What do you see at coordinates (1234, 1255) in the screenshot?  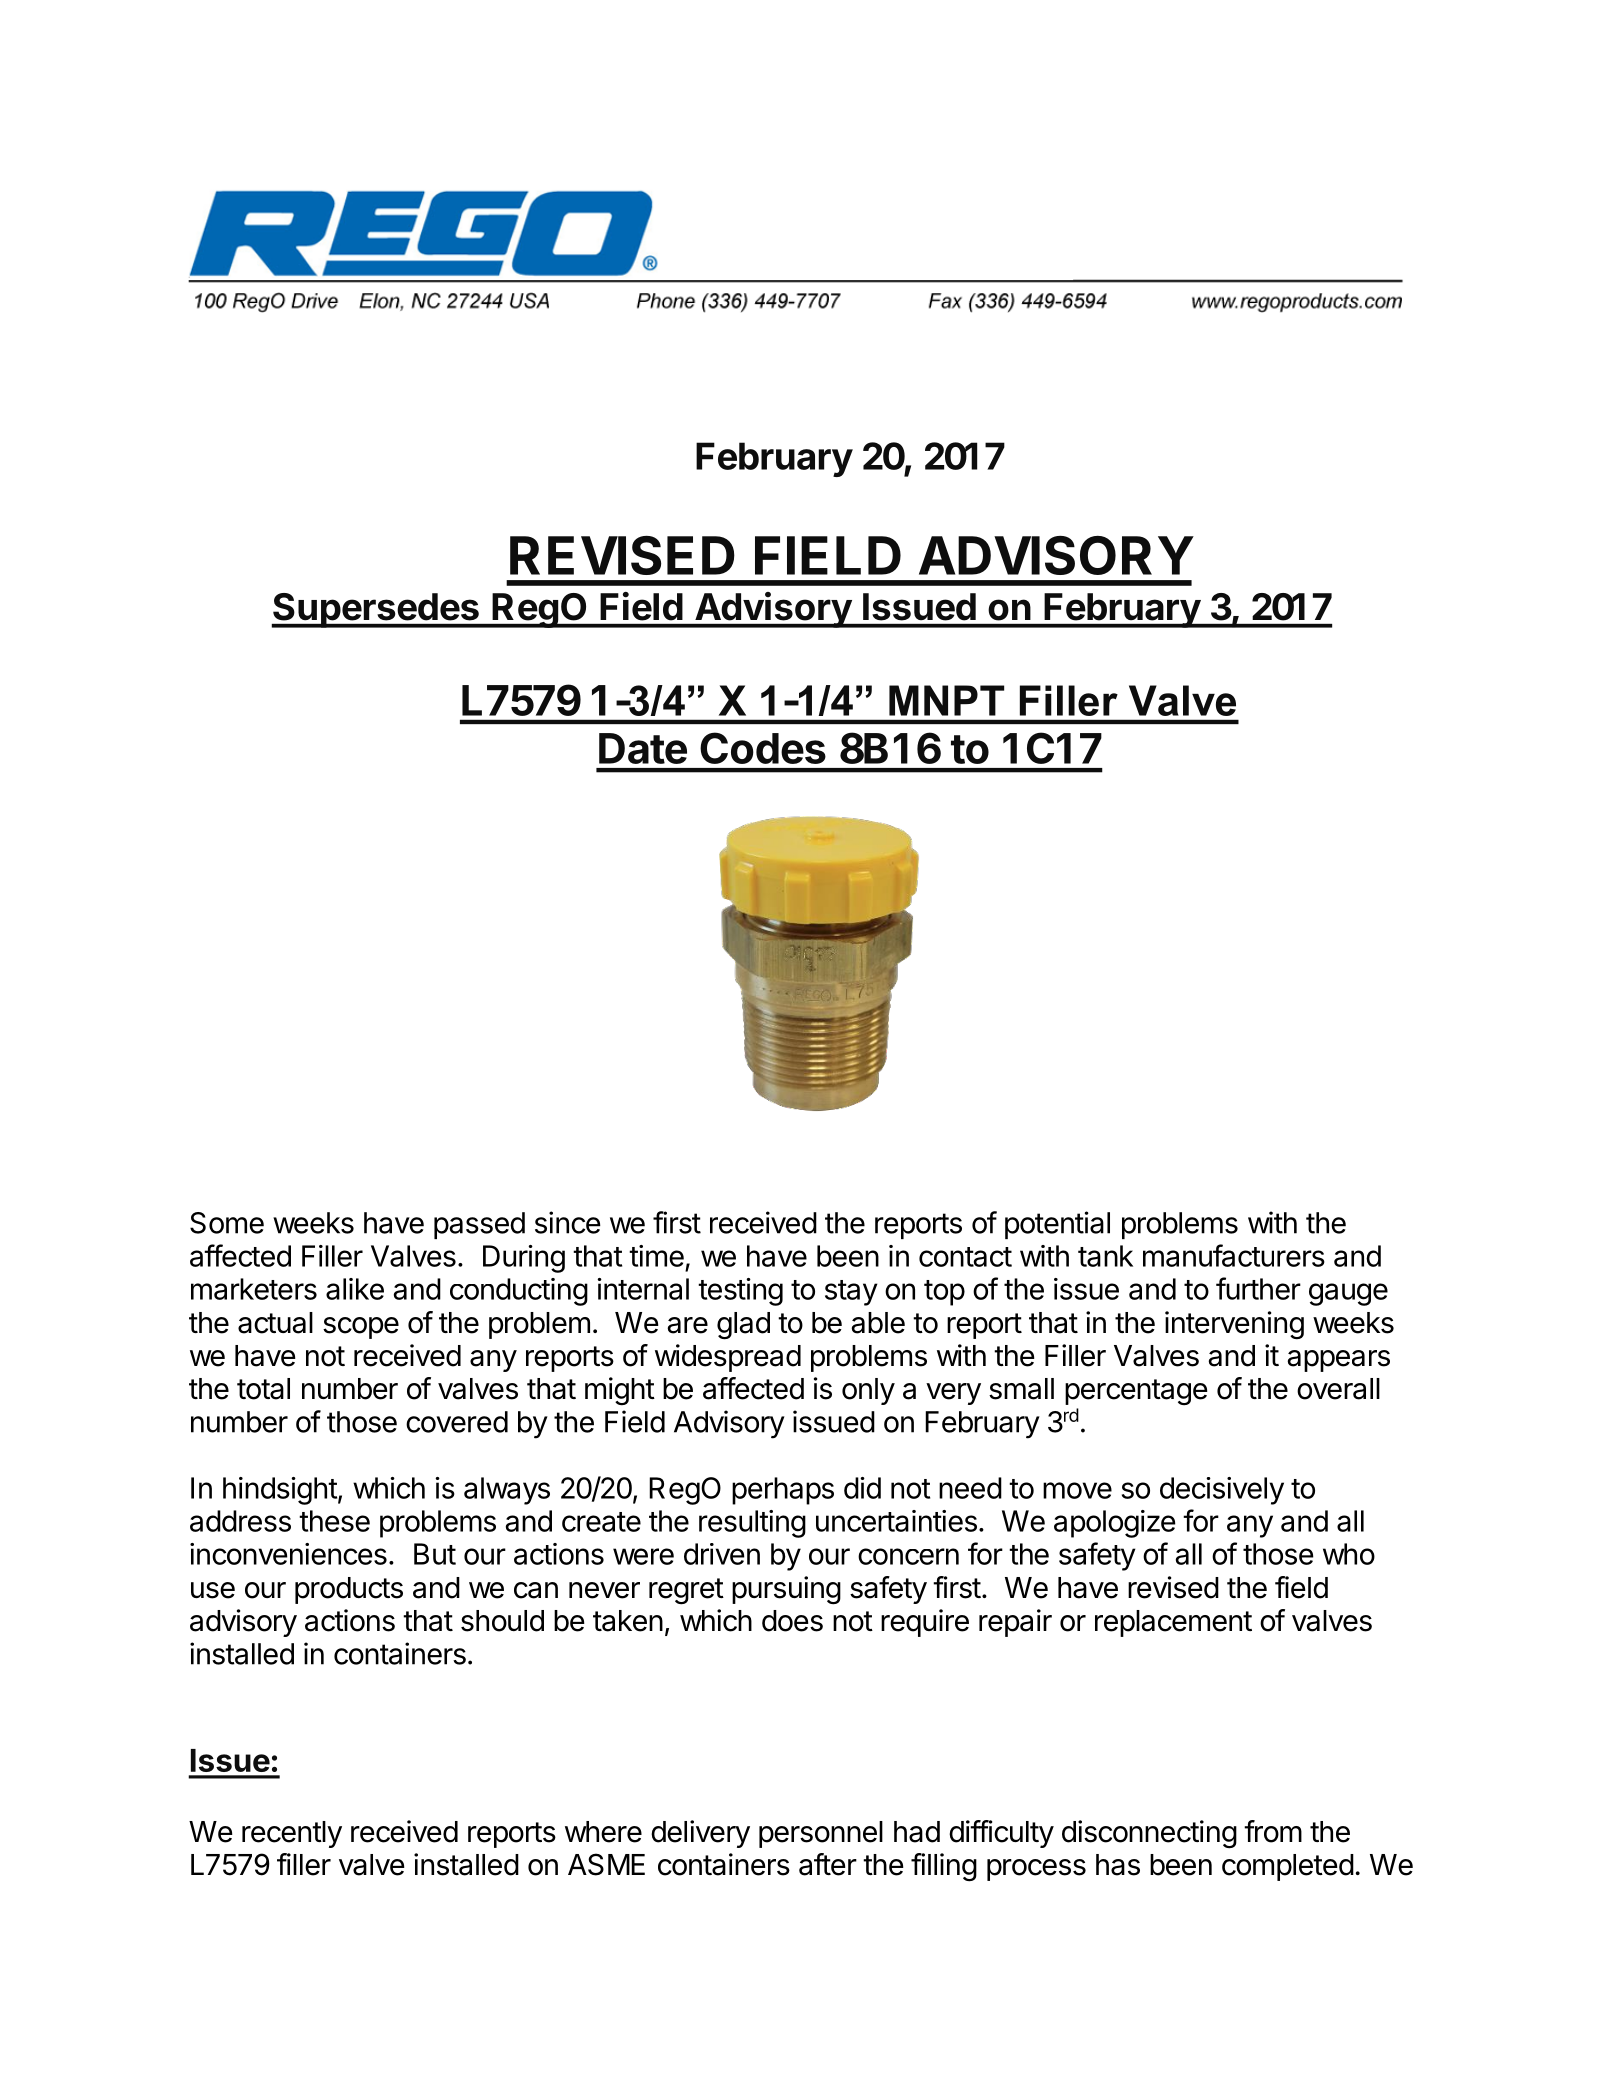 I see `manufacturers` at bounding box center [1234, 1255].
